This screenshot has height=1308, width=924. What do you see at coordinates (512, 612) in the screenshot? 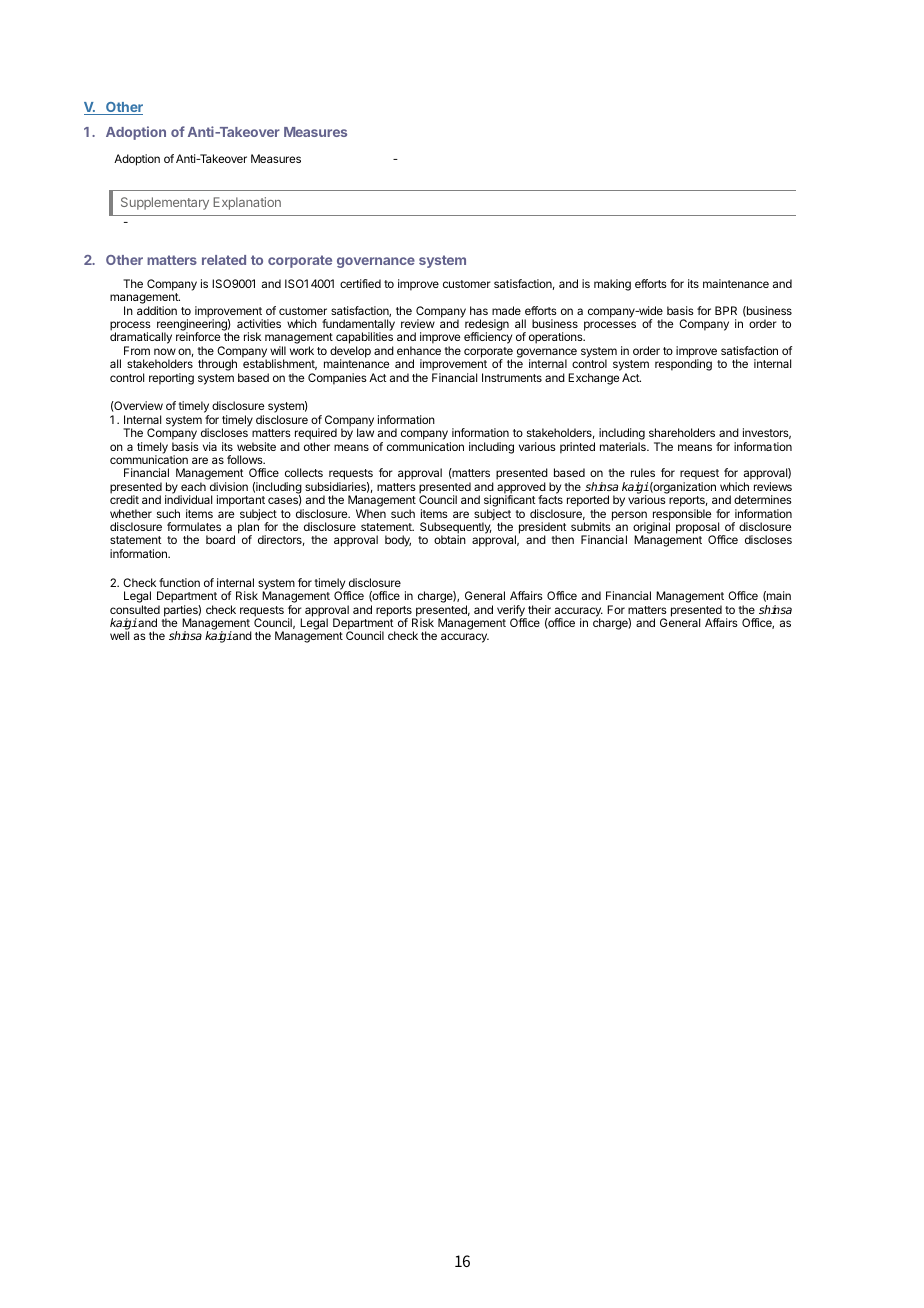
I see `verify` at bounding box center [512, 612].
